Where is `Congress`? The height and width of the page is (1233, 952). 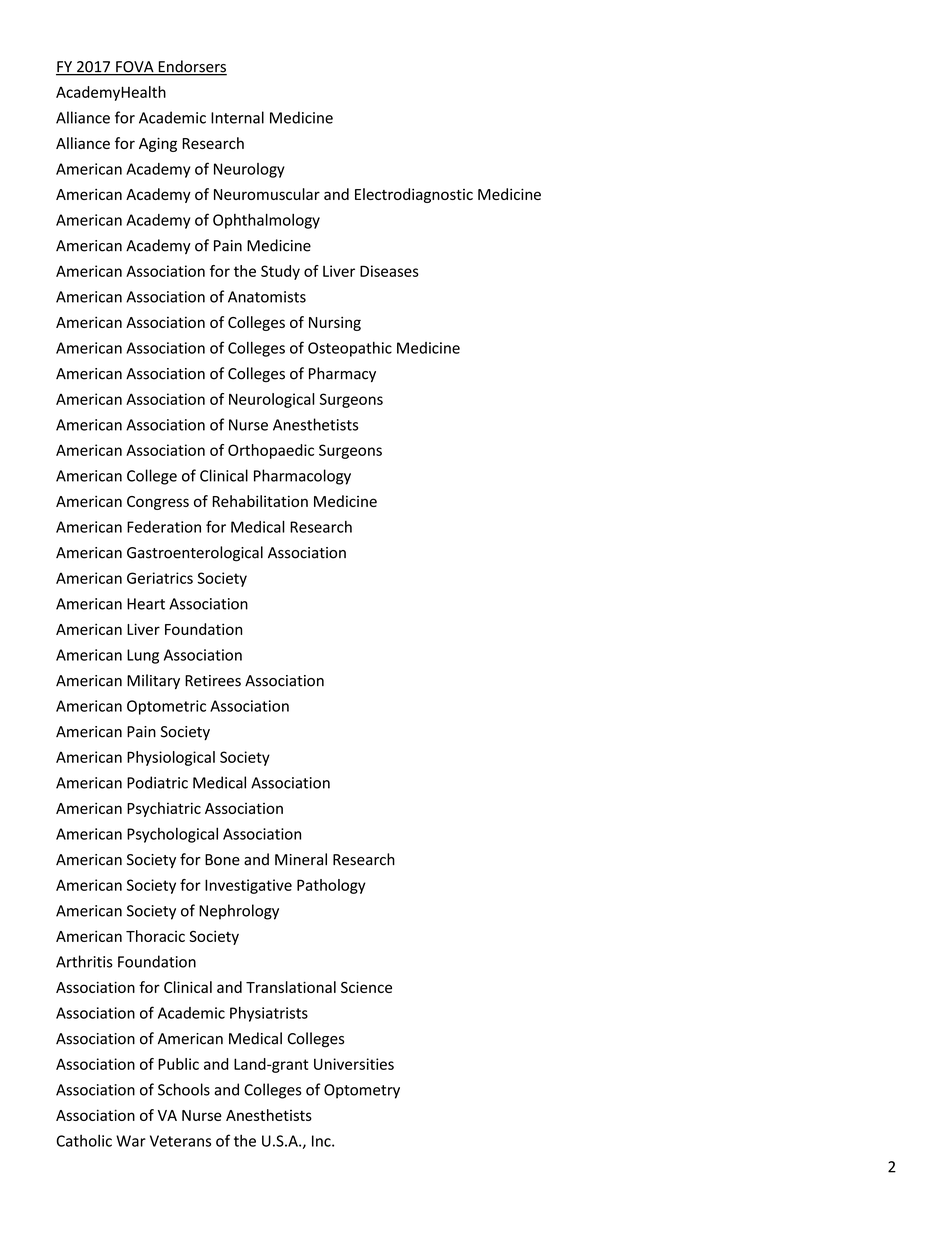
Congress is located at coordinates (158, 503).
